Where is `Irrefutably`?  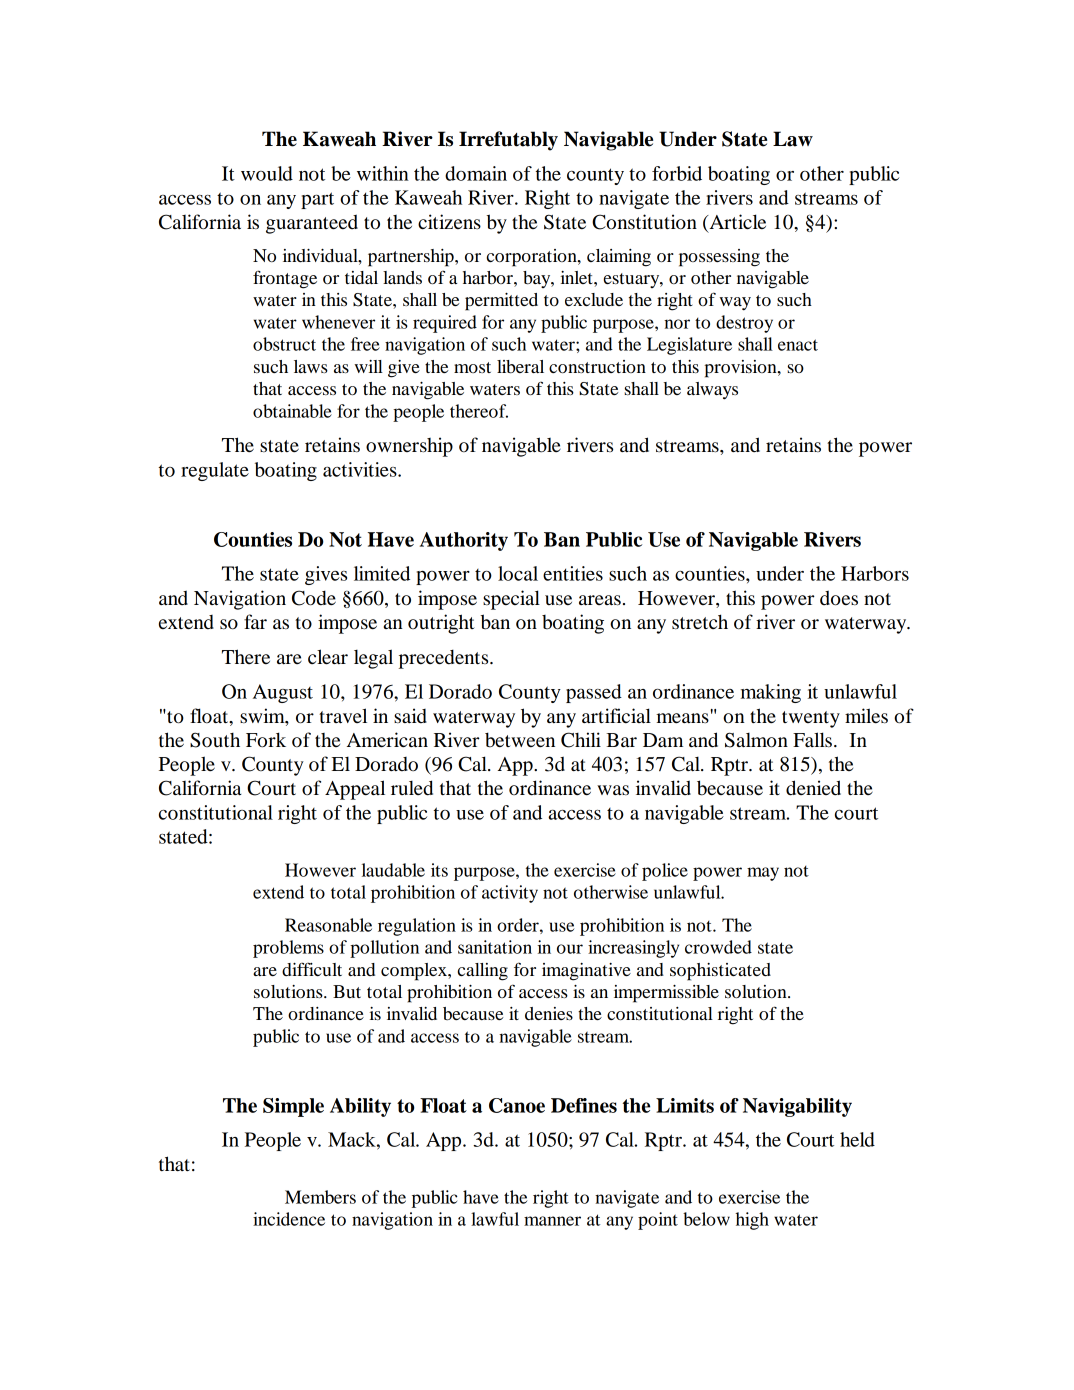 Irrefutably is located at coordinates (508, 141).
